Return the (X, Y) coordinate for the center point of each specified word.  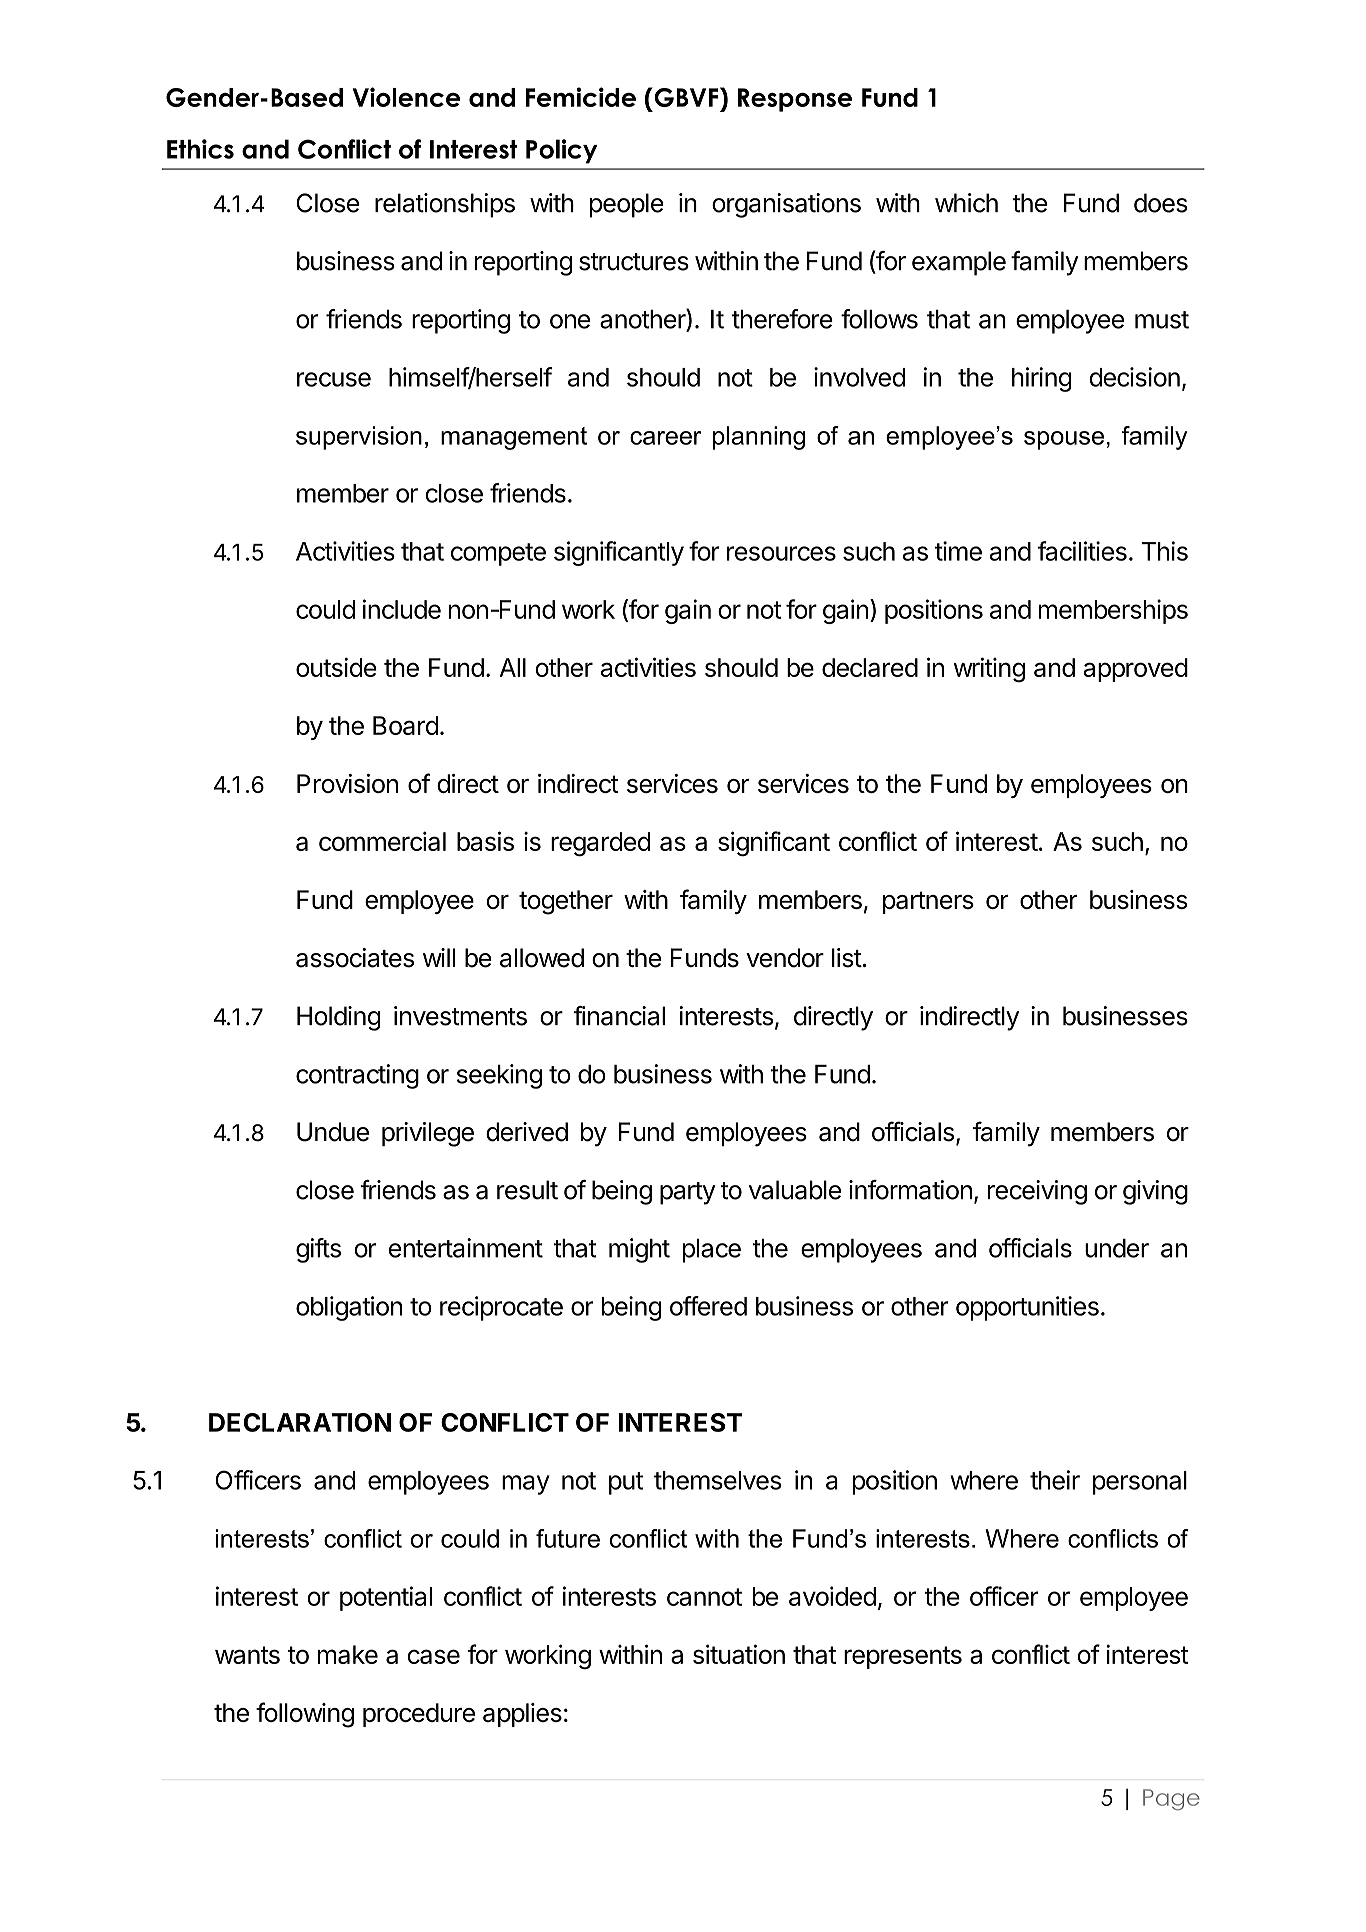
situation (739, 1654)
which (966, 203)
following (305, 1715)
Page (1171, 1799)
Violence (406, 97)
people (627, 205)
